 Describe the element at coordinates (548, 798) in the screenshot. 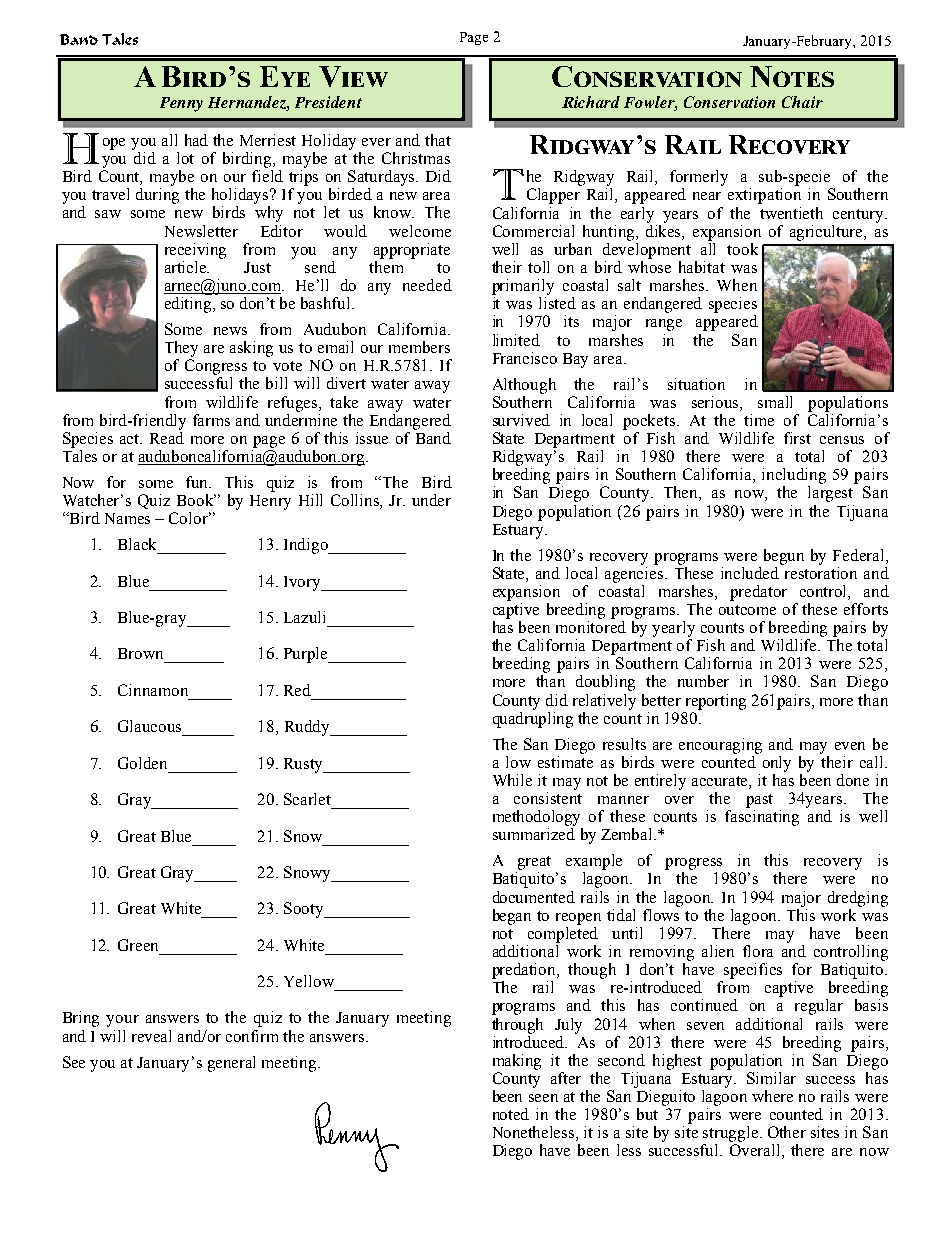

I see `consistent` at that location.
